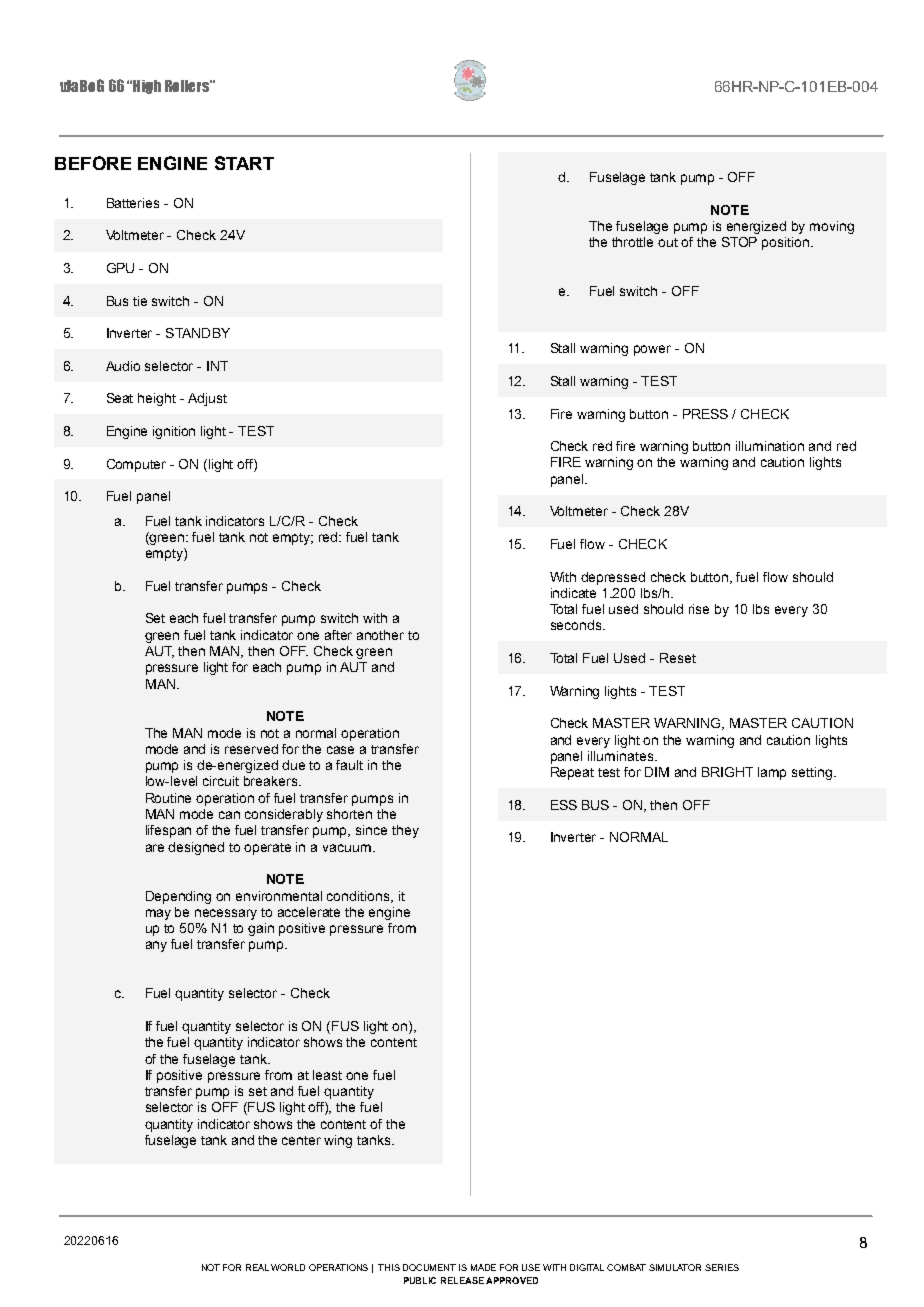 Image resolution: width=924 pixels, height=1307 pixels. Describe the element at coordinates (632, 242) in the screenshot. I see `throttle` at that location.
